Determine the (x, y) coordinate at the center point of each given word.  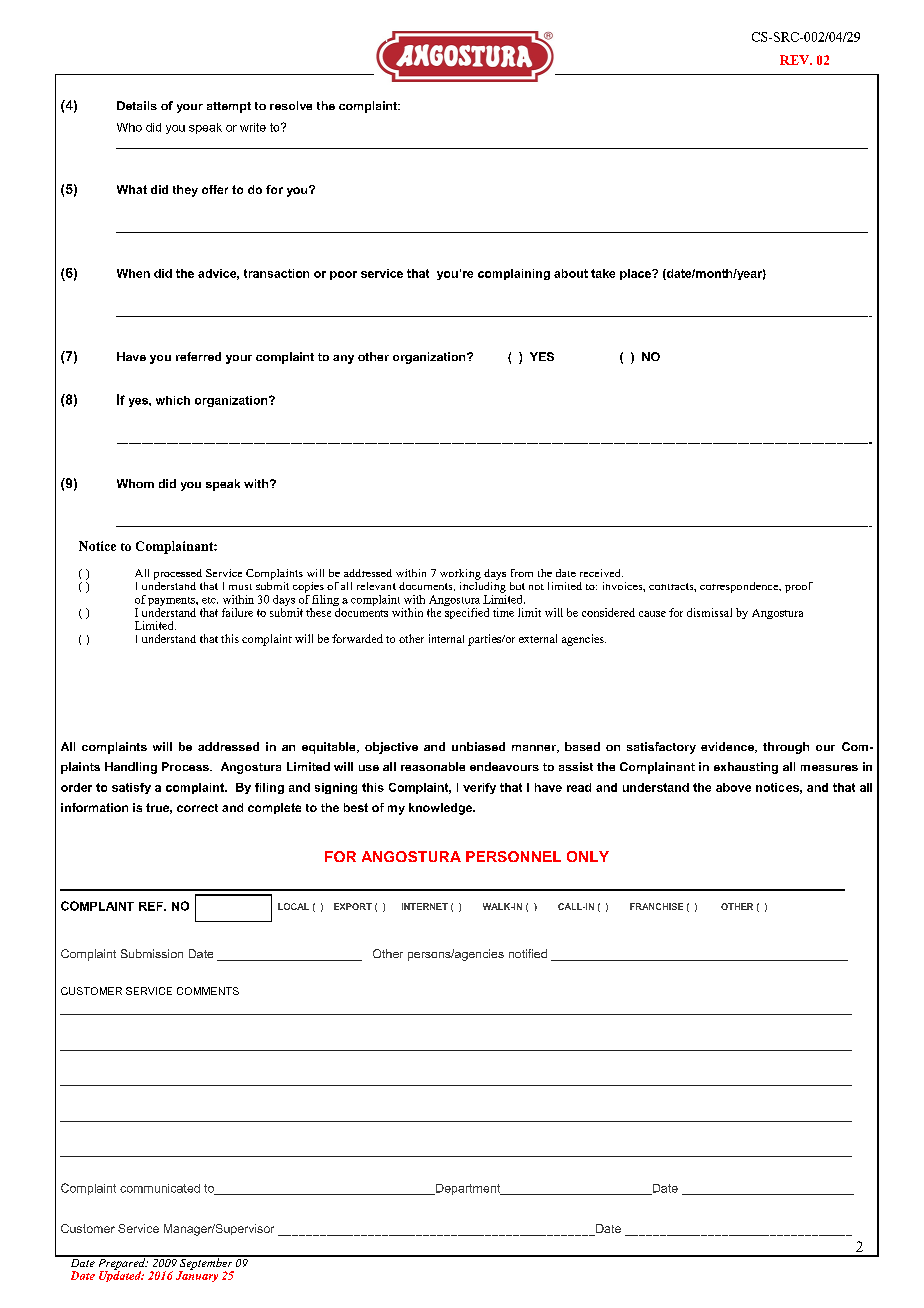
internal (446, 638)
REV (796, 60)
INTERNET (425, 906)
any (343, 359)
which (173, 400)
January (197, 1275)
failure (237, 612)
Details (137, 105)
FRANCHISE (656, 906)
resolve (291, 105)
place (636, 274)
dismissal (709, 612)
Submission (152, 953)
